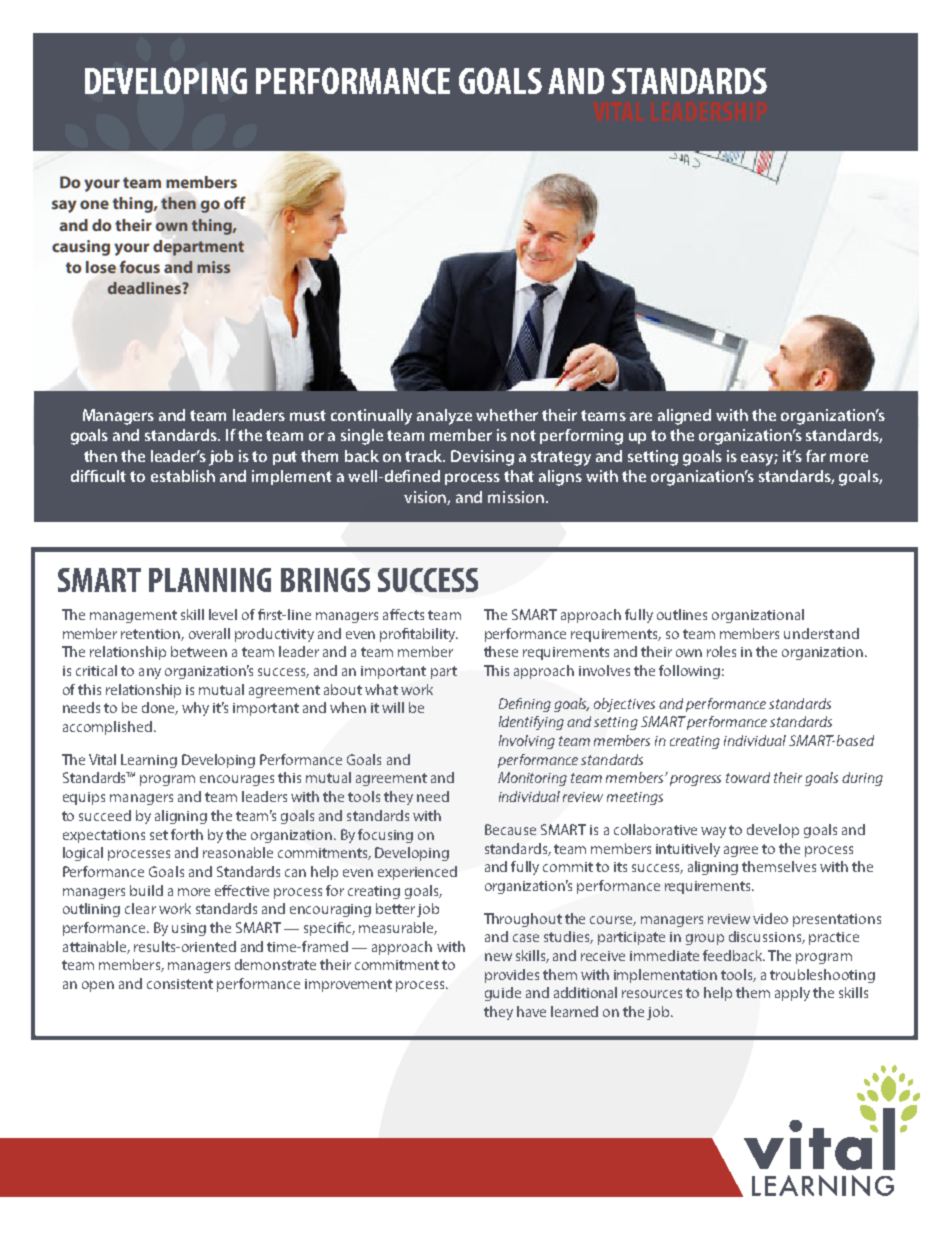 This screenshot has width=952, height=1233. What do you see at coordinates (183, 476) in the screenshot?
I see `establish` at bounding box center [183, 476].
